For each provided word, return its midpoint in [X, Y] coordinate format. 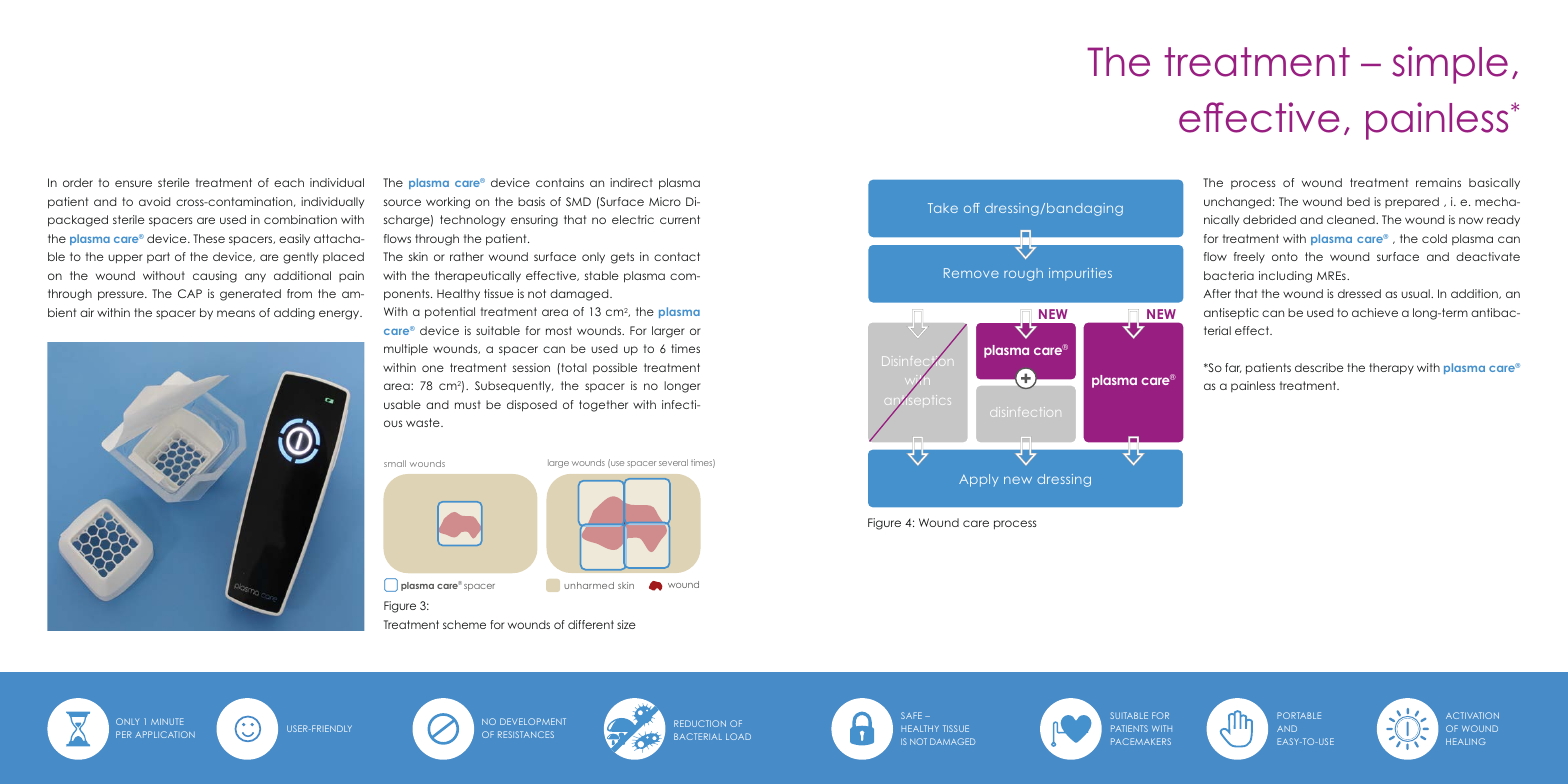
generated [250, 295]
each [289, 182]
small [395, 463]
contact [677, 256]
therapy [1391, 369]
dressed [1359, 293]
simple [1450, 65]
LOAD [738, 736]
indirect [631, 182]
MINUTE [167, 721]
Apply [978, 480]
